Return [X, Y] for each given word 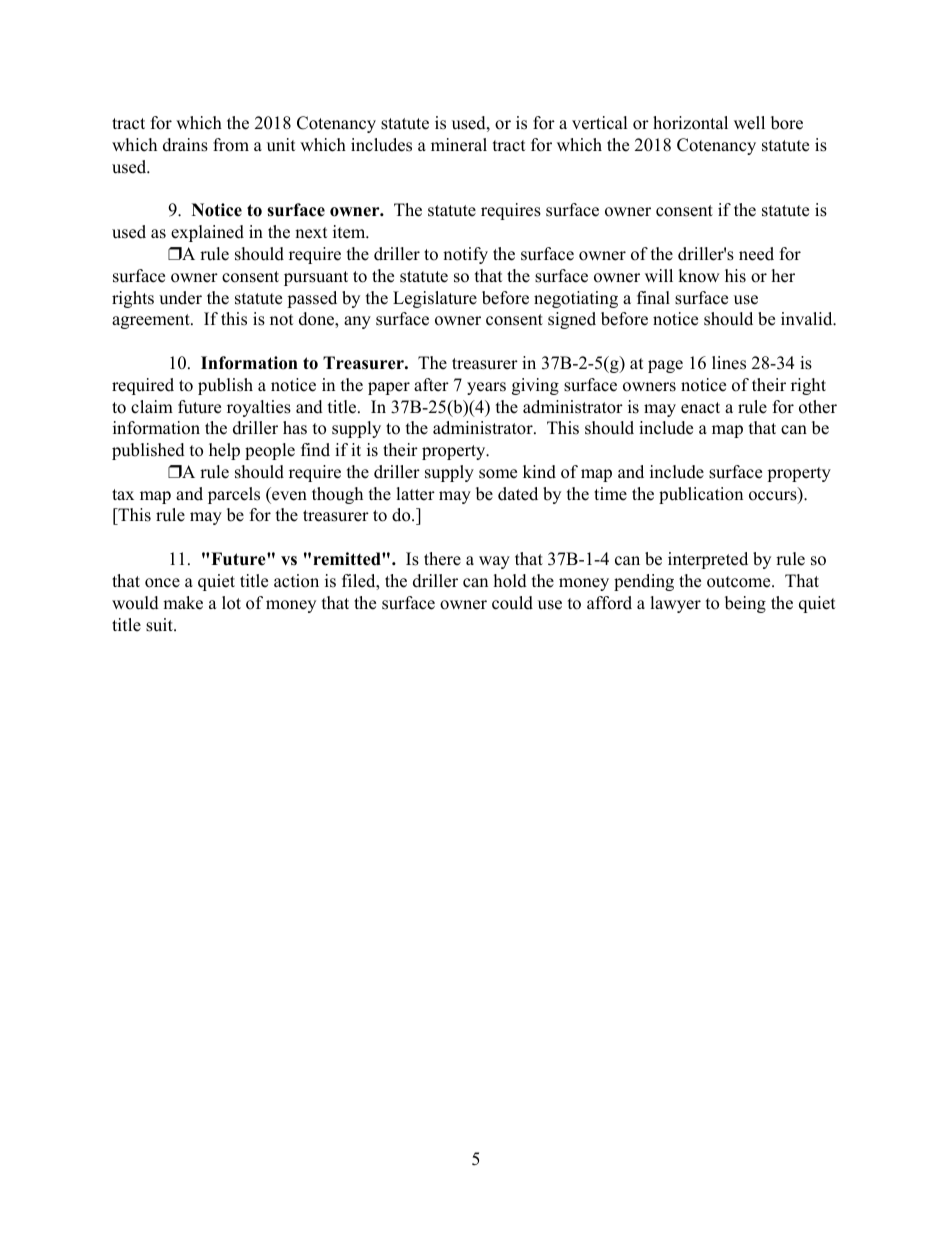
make [183, 603]
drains [185, 145]
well [749, 123]
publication [701, 495]
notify [465, 255]
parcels [234, 495]
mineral [459, 145]
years [486, 388]
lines [729, 363]
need [756, 254]
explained [207, 233]
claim [152, 407]
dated [518, 494]
